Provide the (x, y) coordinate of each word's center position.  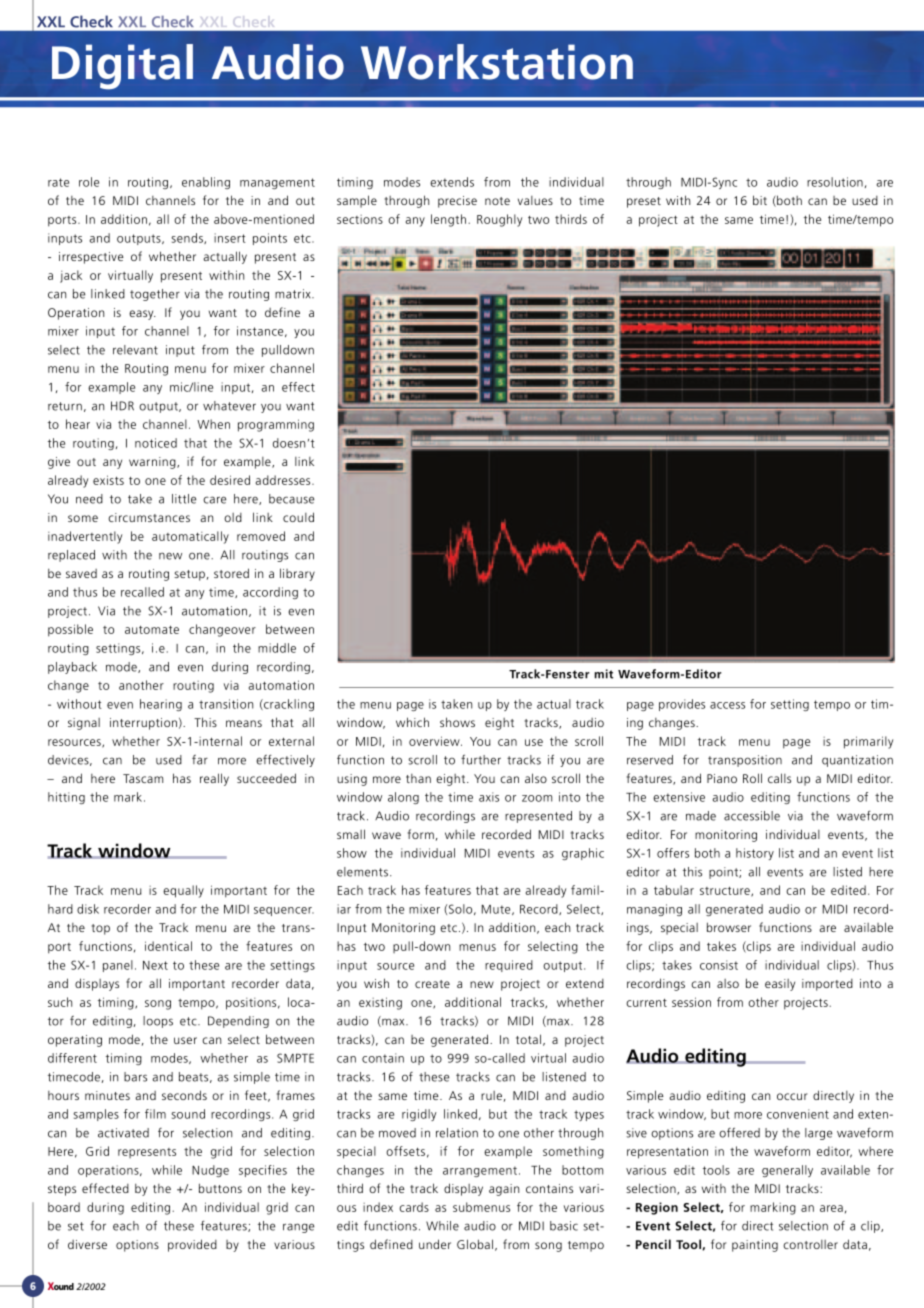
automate (152, 629)
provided (192, 1245)
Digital (122, 67)
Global (475, 1244)
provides (682, 705)
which (412, 722)
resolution (835, 182)
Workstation (497, 62)
